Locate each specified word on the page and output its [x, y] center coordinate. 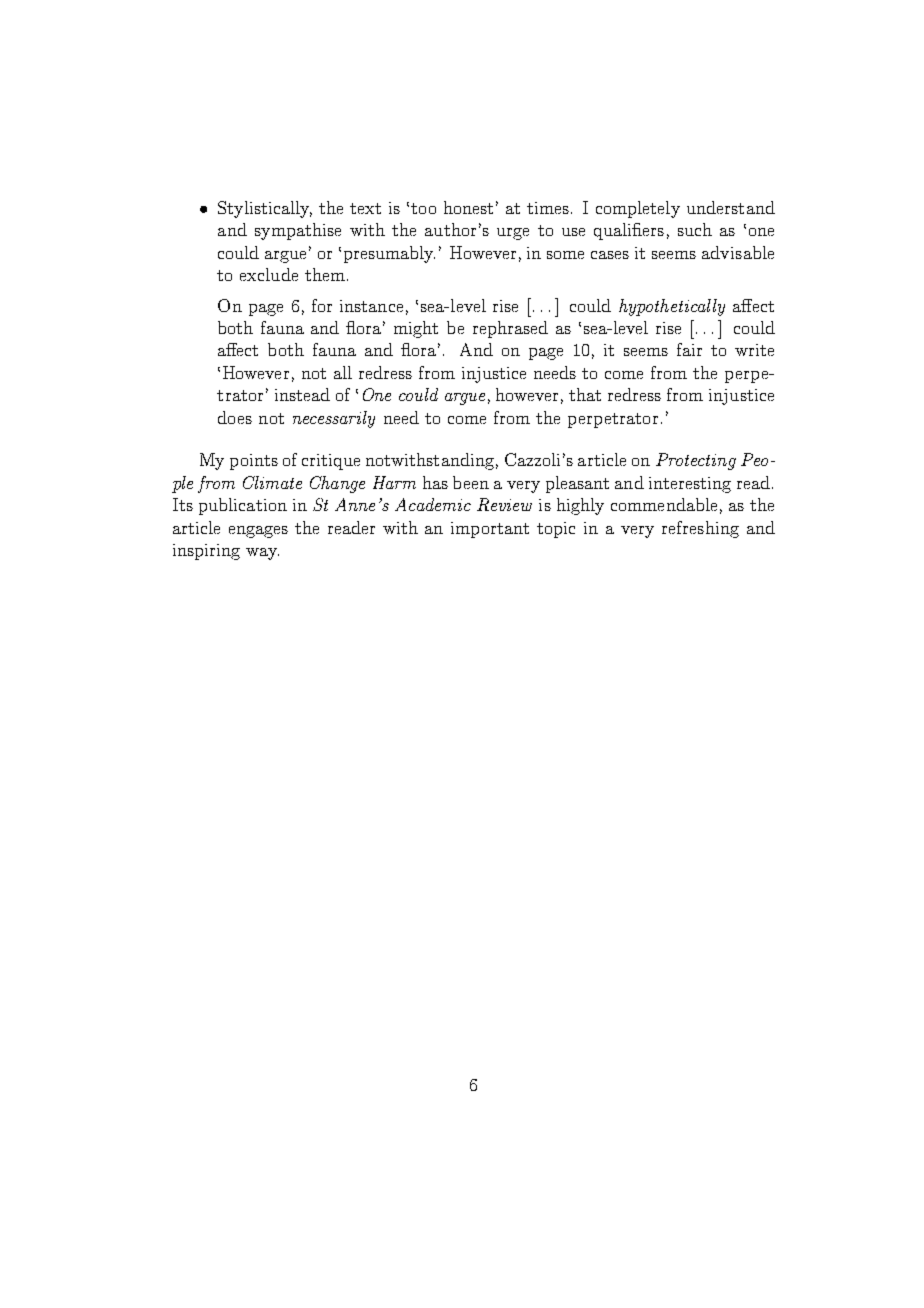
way [262, 554]
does [235, 417]
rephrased [510, 329]
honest [468, 207]
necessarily [334, 419]
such [695, 229]
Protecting [696, 461]
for [322, 305]
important [490, 530]
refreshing [700, 529]
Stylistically [265, 209]
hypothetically [672, 307]
